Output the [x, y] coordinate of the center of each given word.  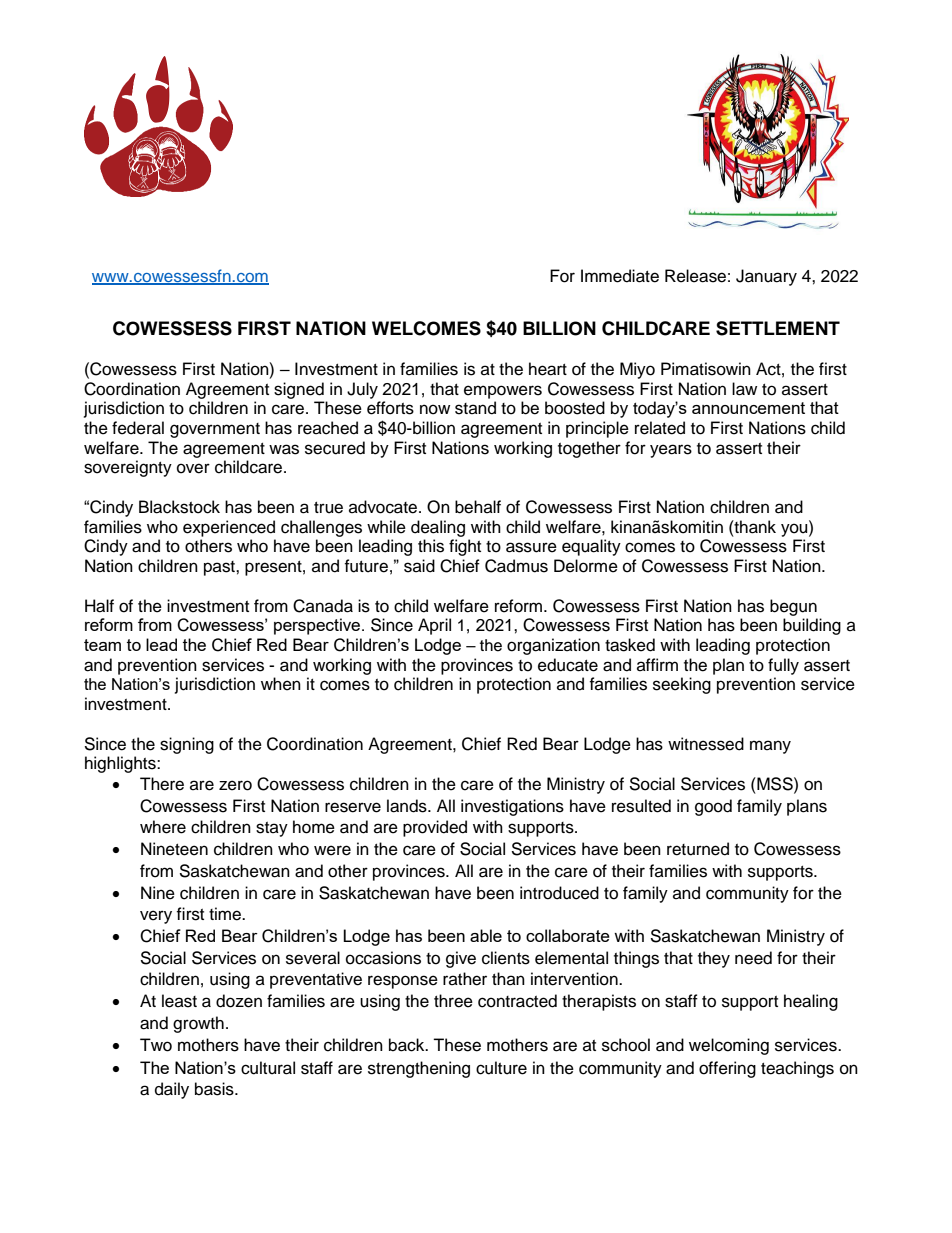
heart [548, 369]
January [766, 277]
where [163, 827]
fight [465, 547]
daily [172, 1090]
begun [793, 607]
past [220, 568]
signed [299, 390]
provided [435, 828]
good [713, 807]
